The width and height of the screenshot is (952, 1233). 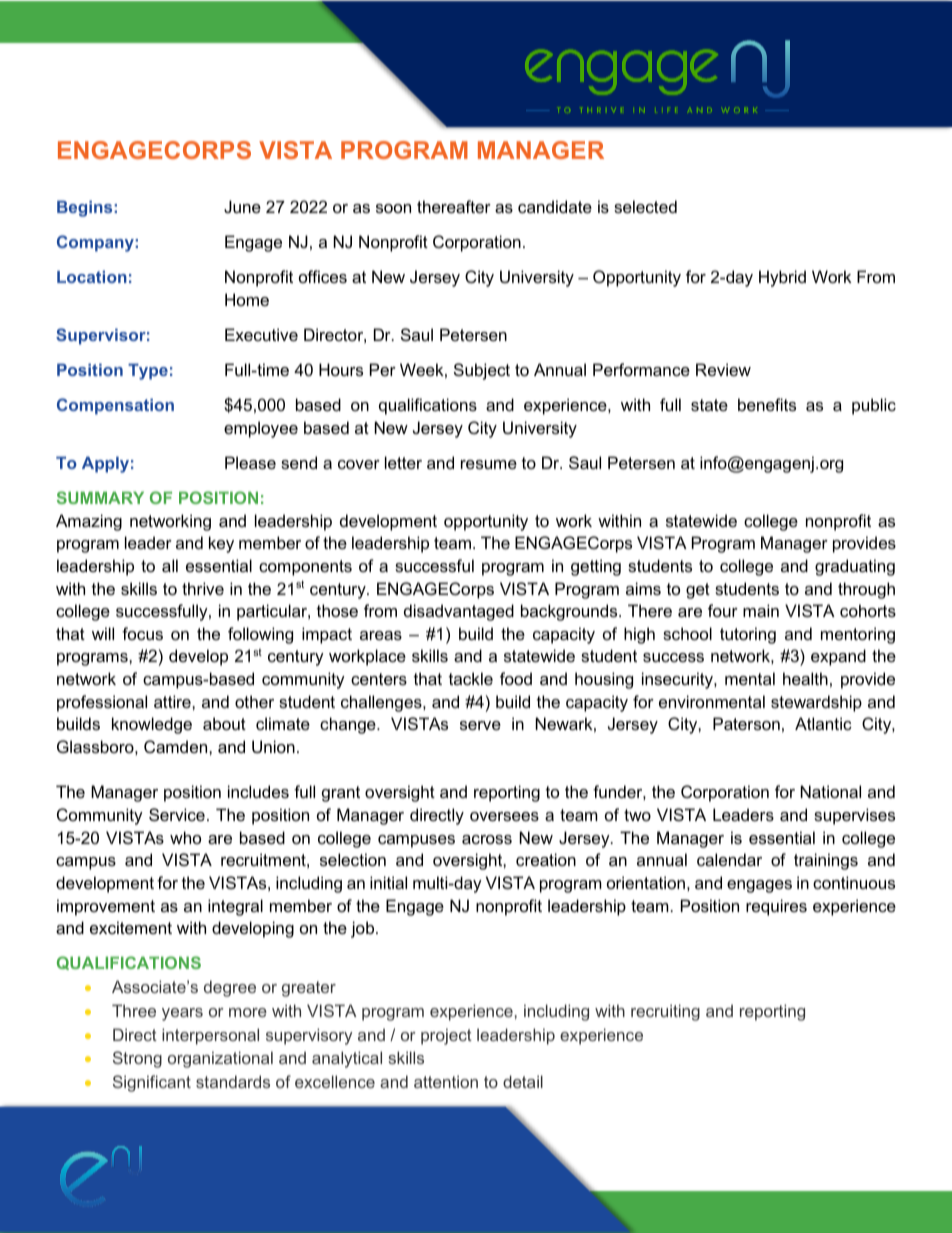 What do you see at coordinates (831, 791) in the screenshot?
I see `National` at bounding box center [831, 791].
